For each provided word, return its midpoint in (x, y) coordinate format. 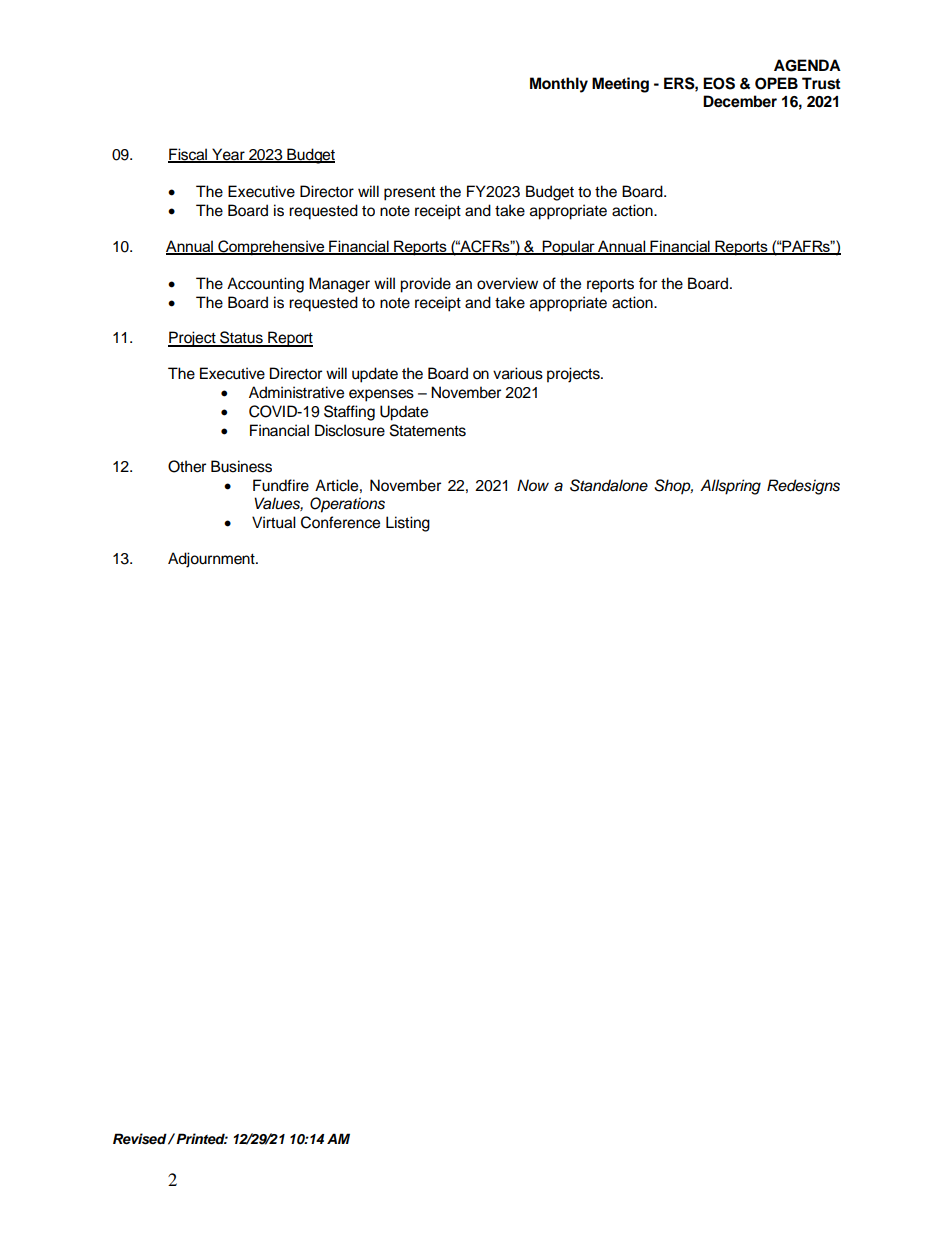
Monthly (559, 85)
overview (507, 283)
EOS (719, 83)
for (648, 283)
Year (228, 155)
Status (241, 338)
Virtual (274, 522)
